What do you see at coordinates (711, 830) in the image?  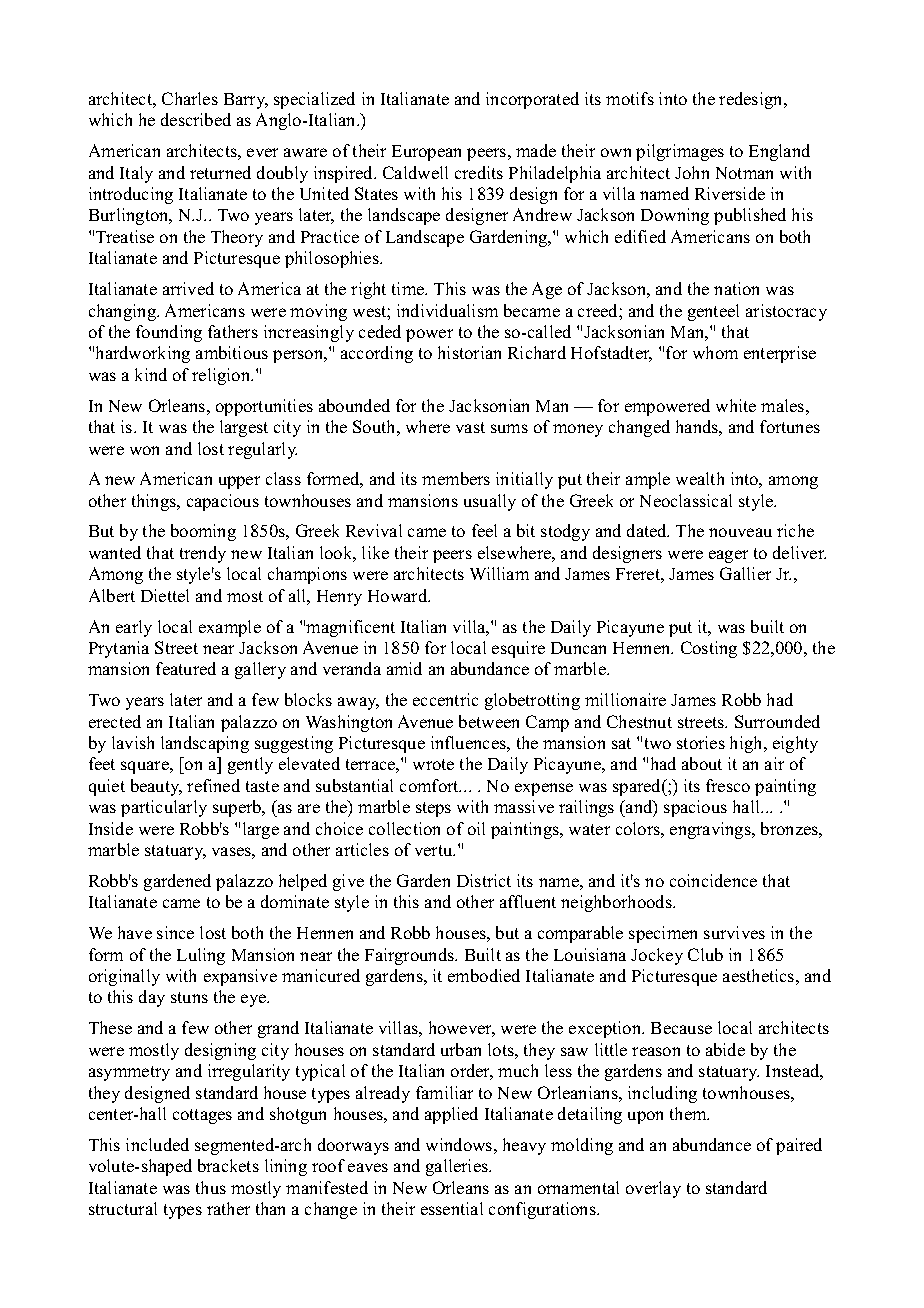 I see `engravings` at bounding box center [711, 830].
